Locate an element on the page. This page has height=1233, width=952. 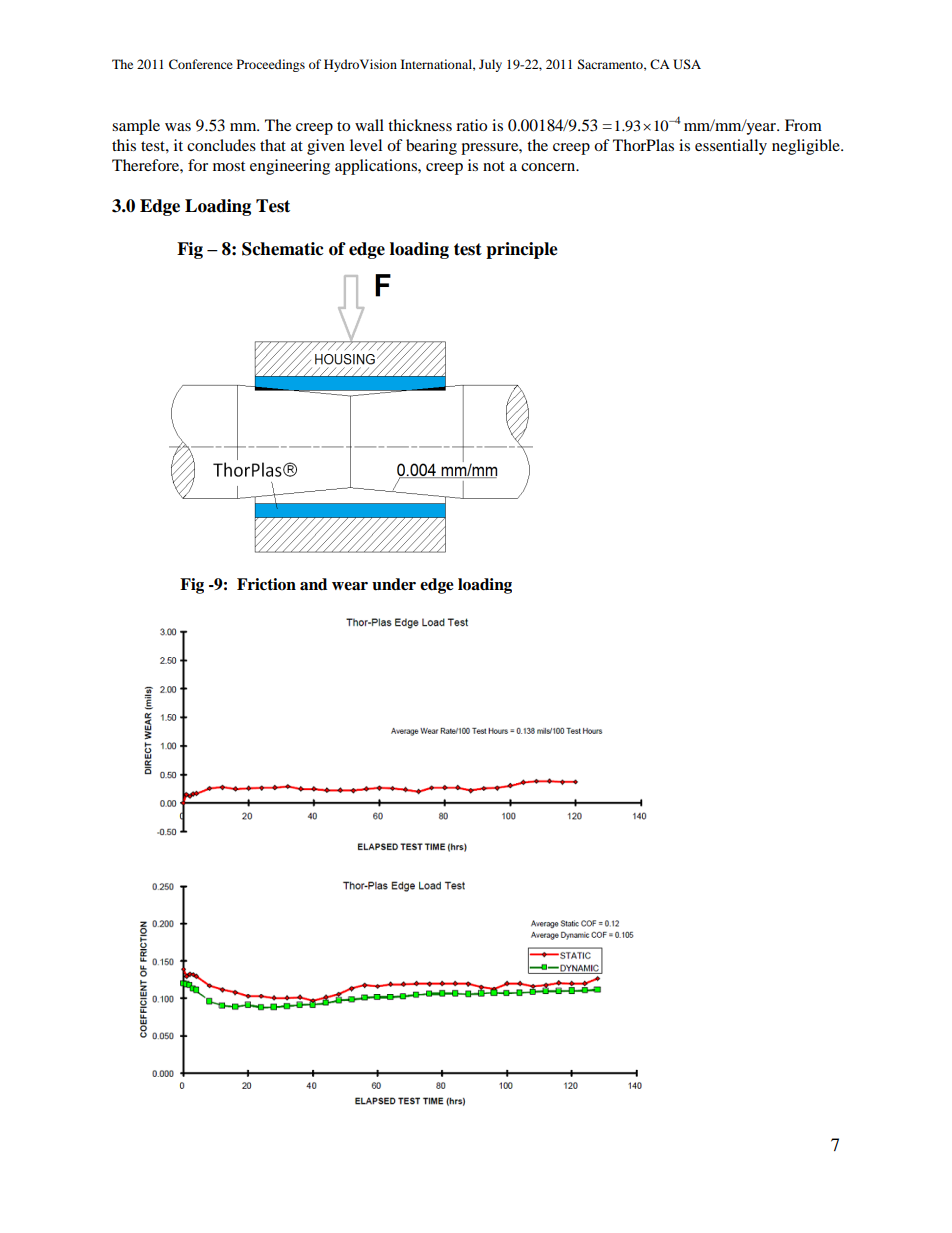
July is located at coordinates (490, 65).
